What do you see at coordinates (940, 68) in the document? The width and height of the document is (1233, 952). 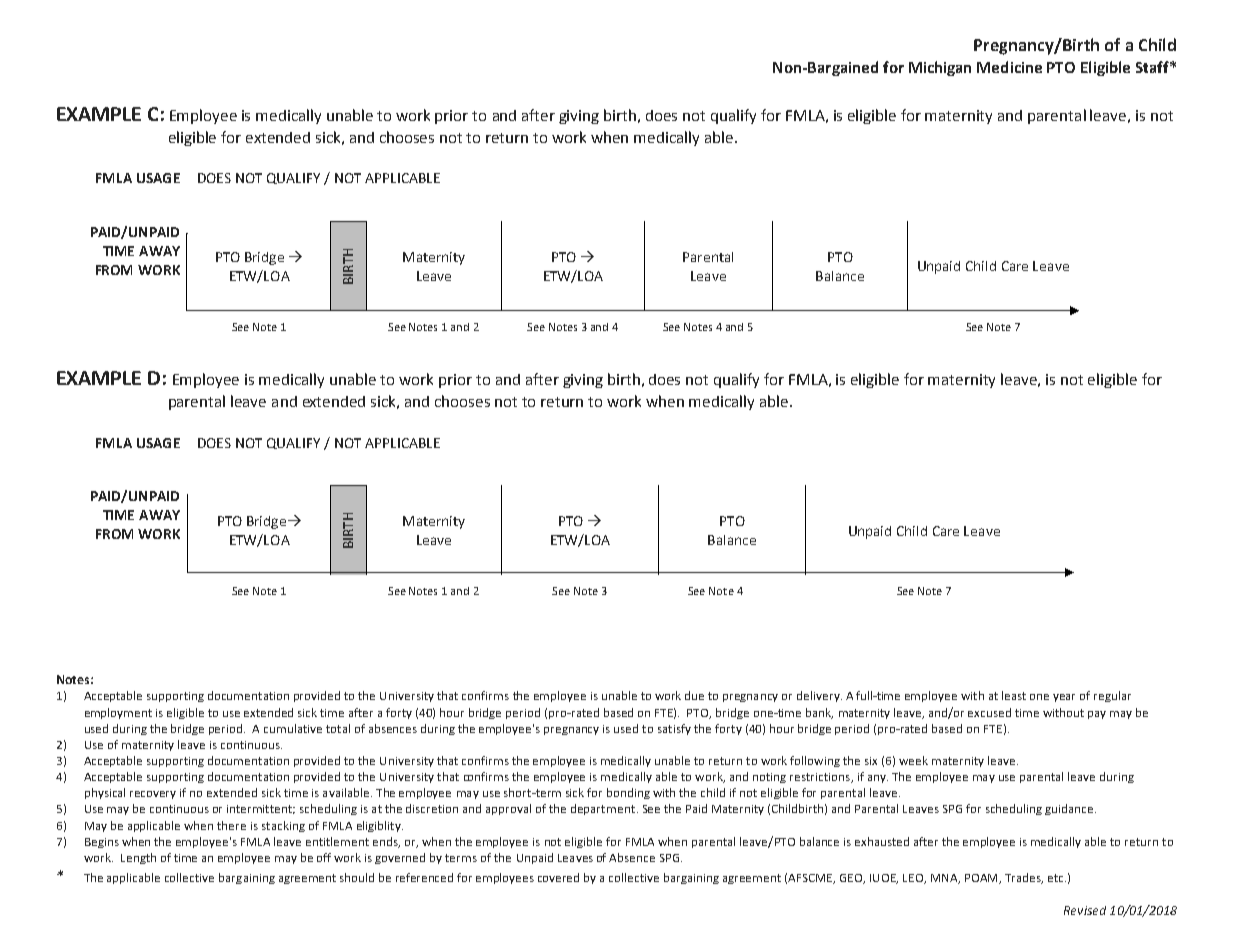 I see `Michigan` at bounding box center [940, 68].
